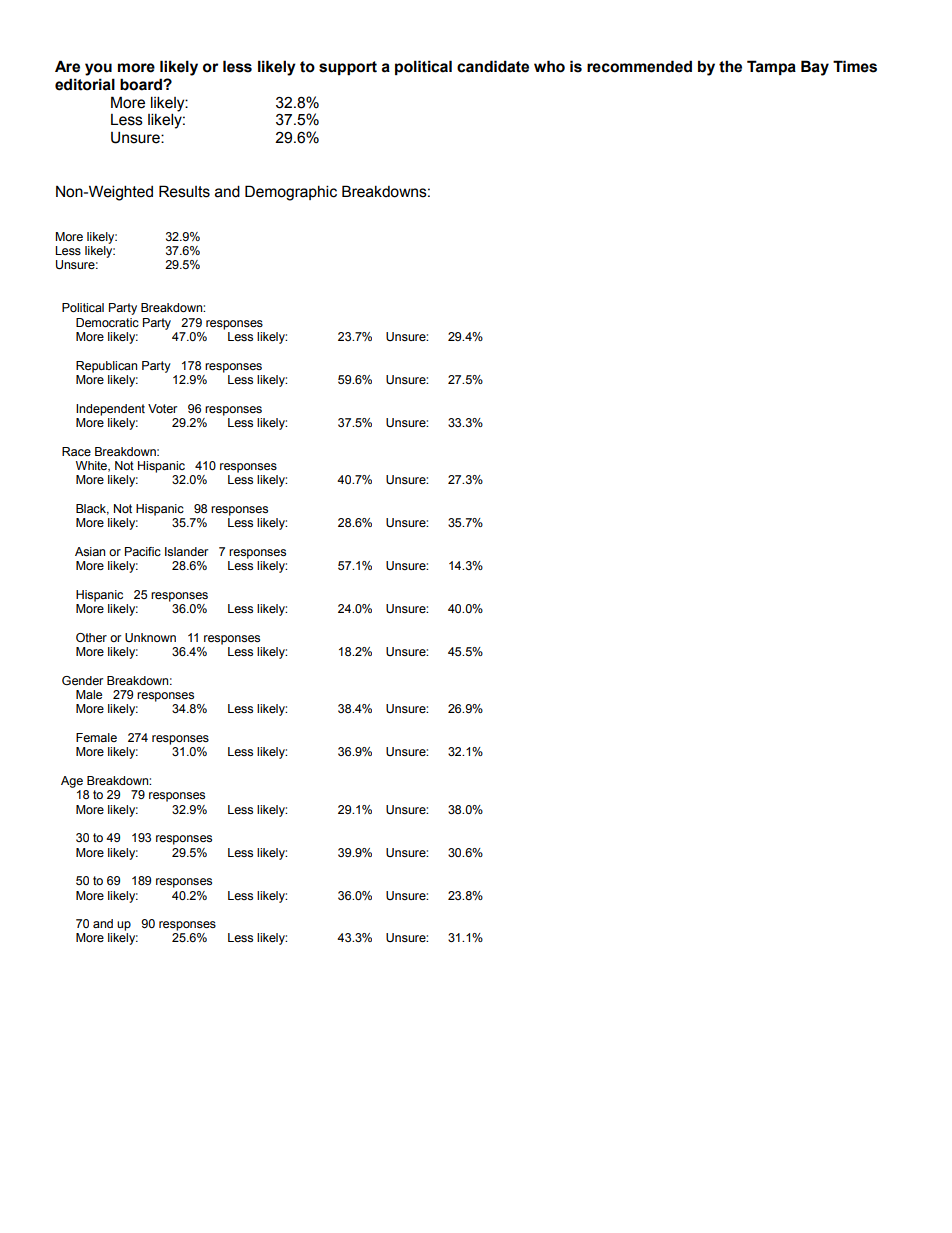 This screenshot has width=952, height=1233. I want to click on Bay, so click(815, 68).
